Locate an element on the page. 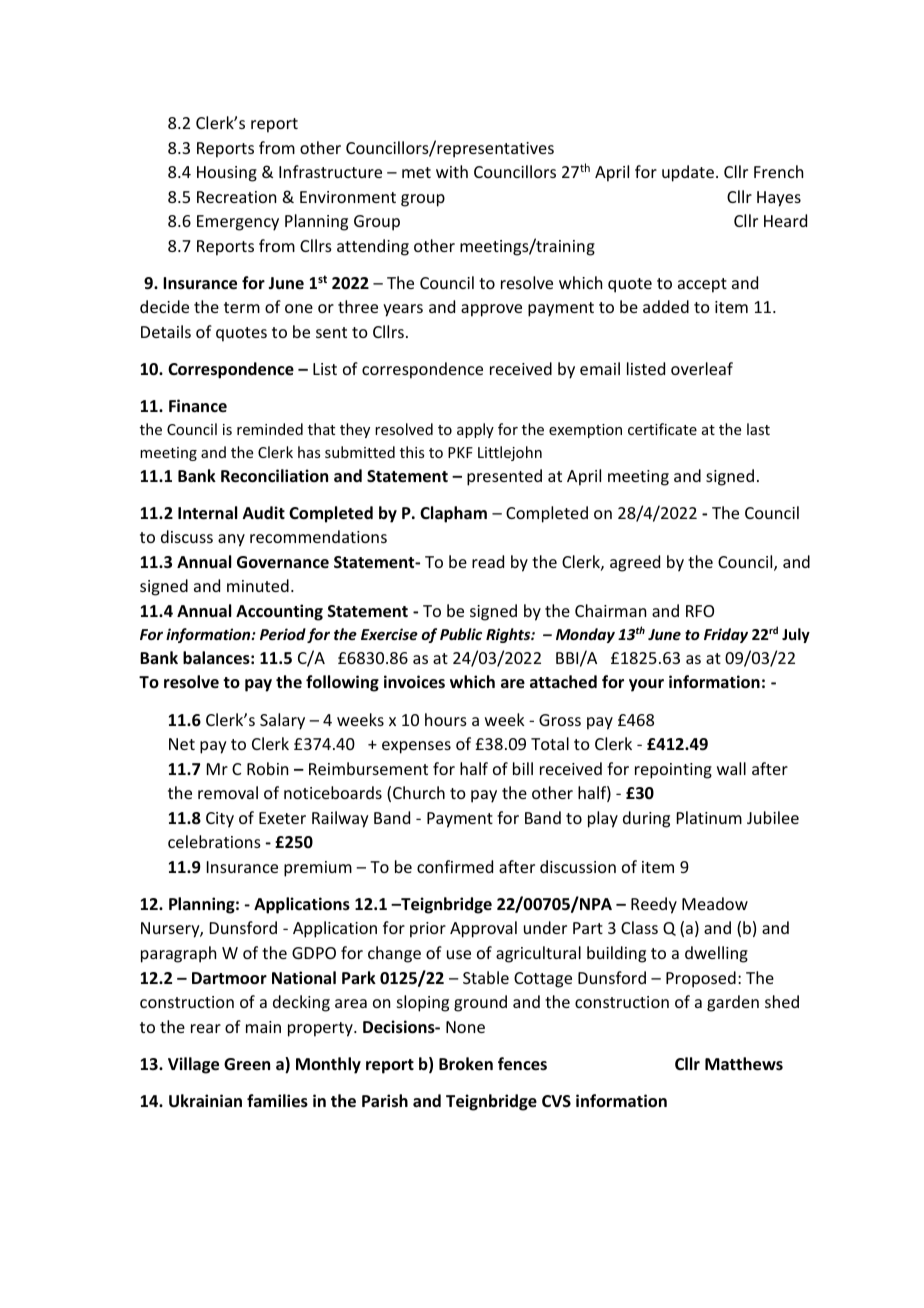  Public is located at coordinates (461, 634).
